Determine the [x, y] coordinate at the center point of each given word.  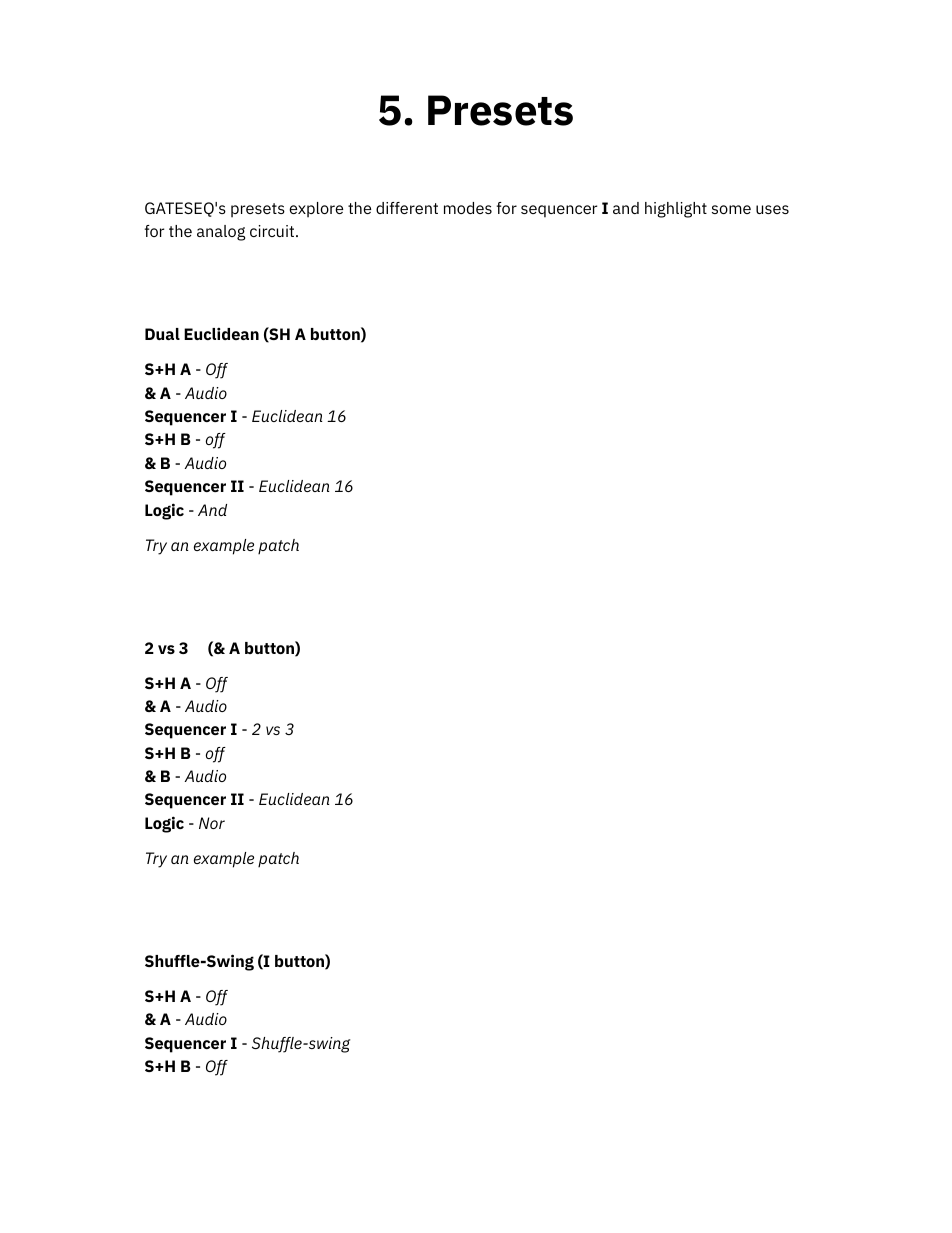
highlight [676, 210]
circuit [273, 231]
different [407, 208]
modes [468, 208]
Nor [212, 823]
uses [772, 209]
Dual [162, 334]
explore [316, 210]
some [731, 209]
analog [221, 233]
